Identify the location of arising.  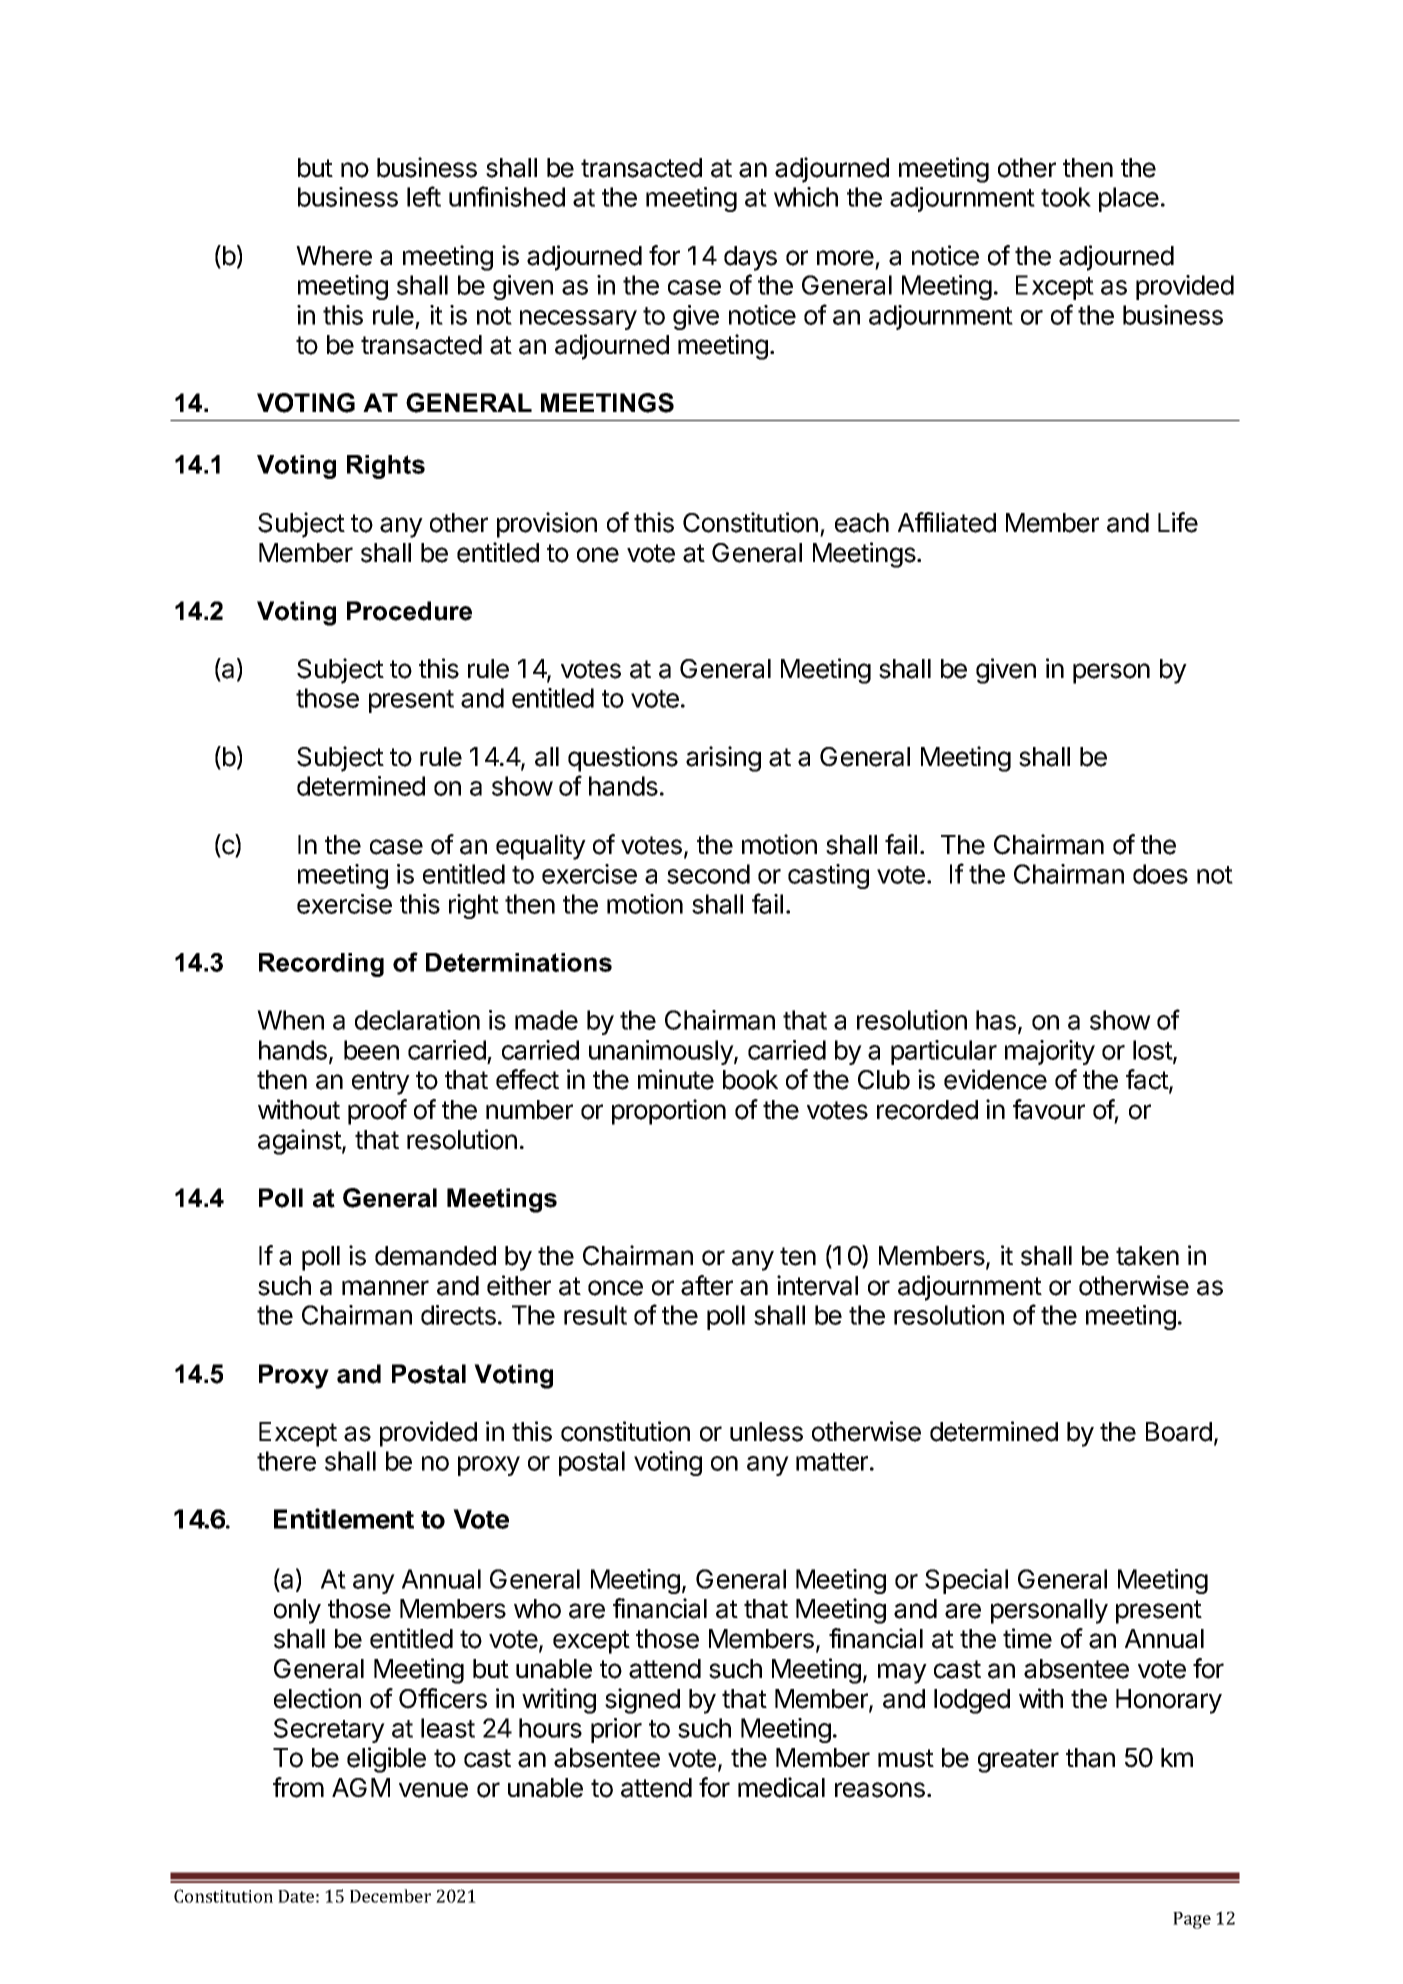
(723, 759).
